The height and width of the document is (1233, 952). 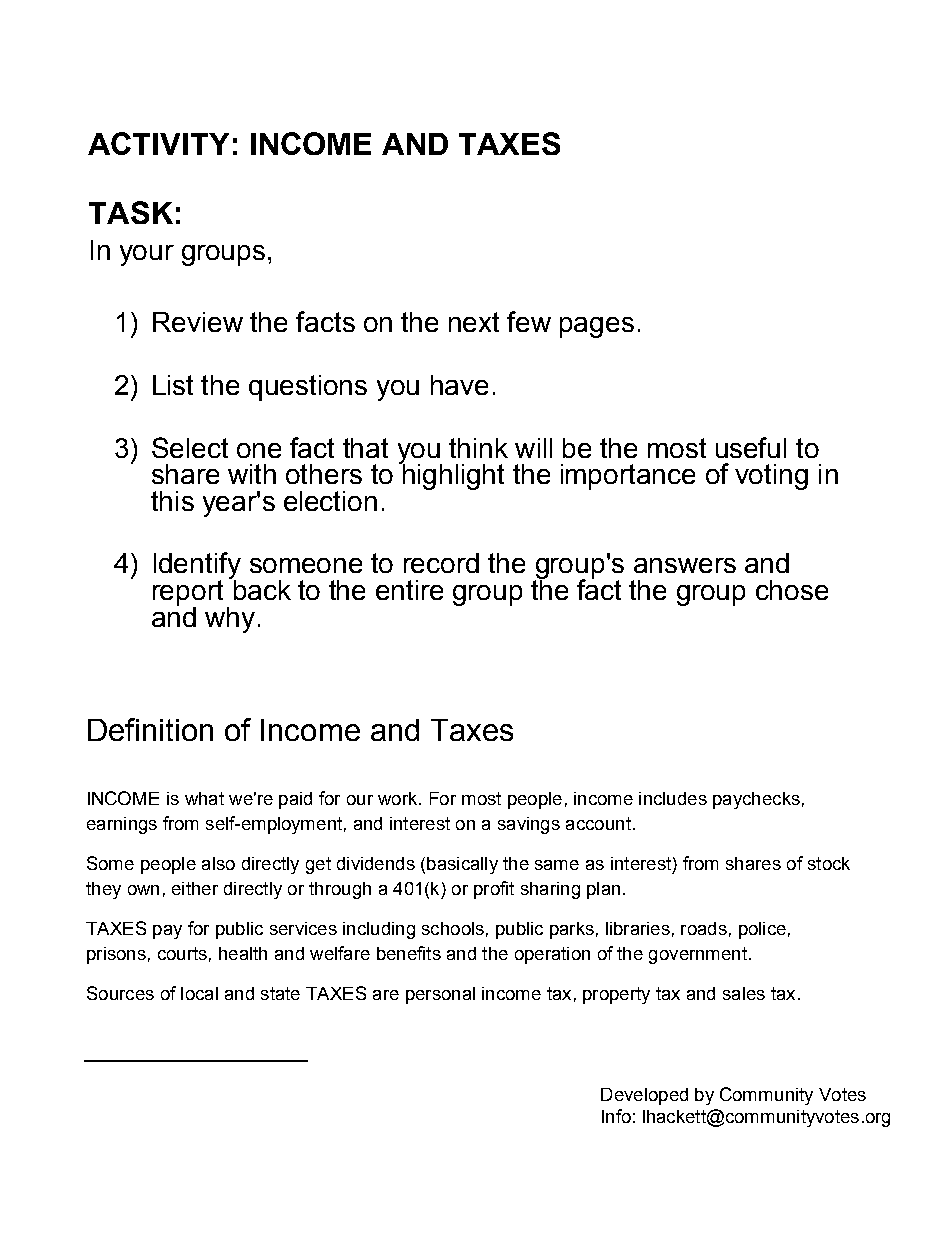 What do you see at coordinates (230, 620) in the document?
I see `why` at bounding box center [230, 620].
